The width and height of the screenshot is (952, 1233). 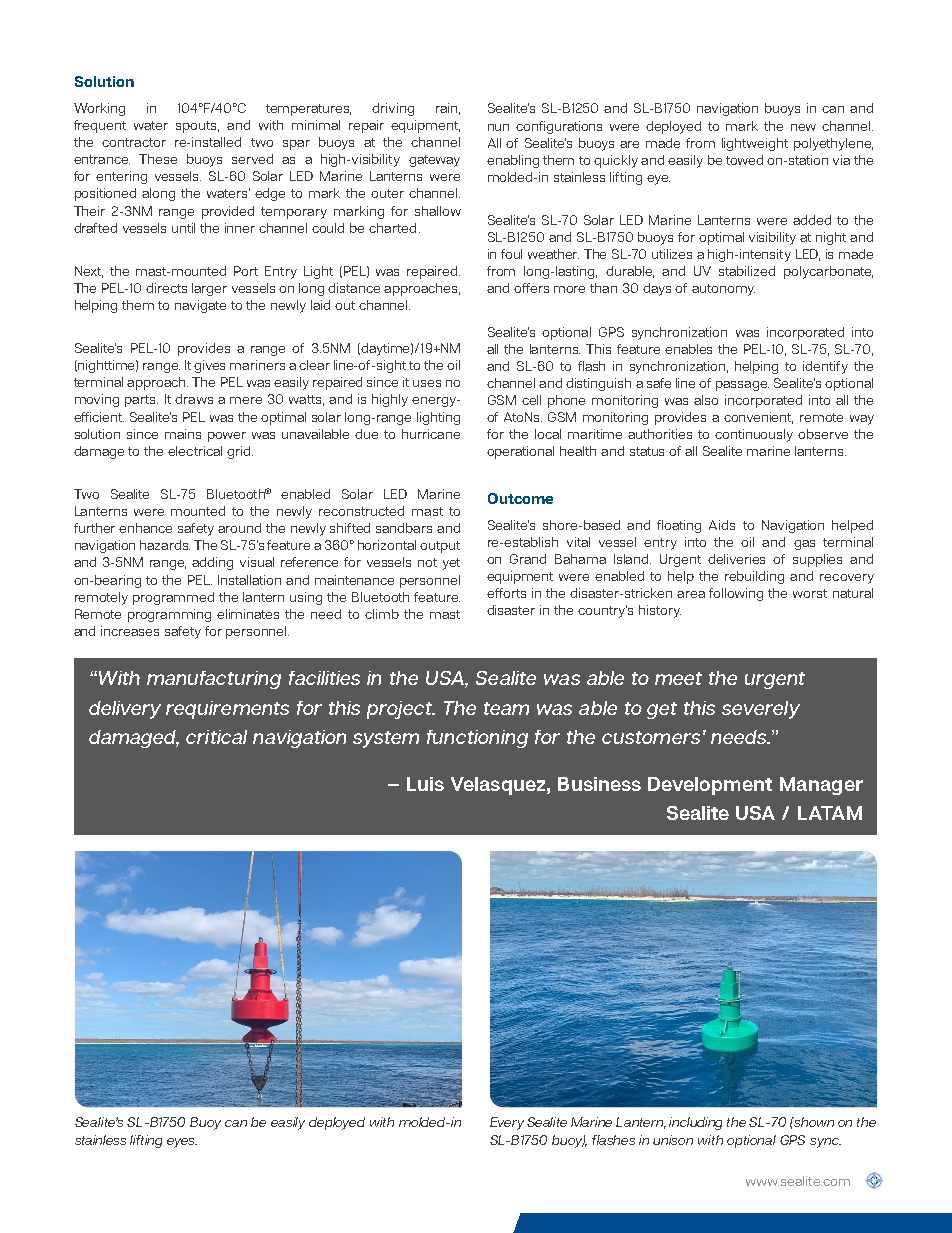 What do you see at coordinates (695, 1123) in the screenshot?
I see `including` at bounding box center [695, 1123].
